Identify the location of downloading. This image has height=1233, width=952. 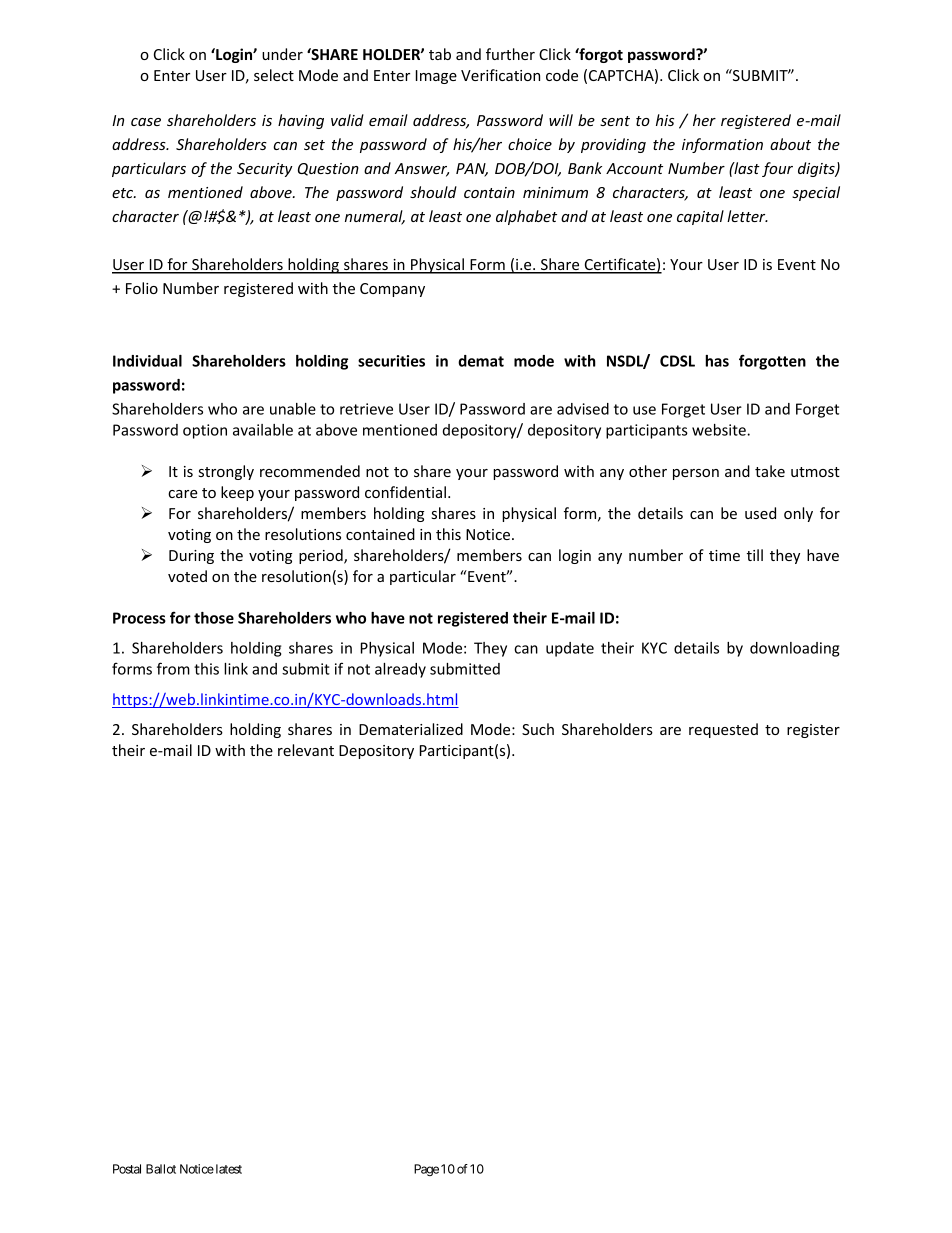
(794, 649).
